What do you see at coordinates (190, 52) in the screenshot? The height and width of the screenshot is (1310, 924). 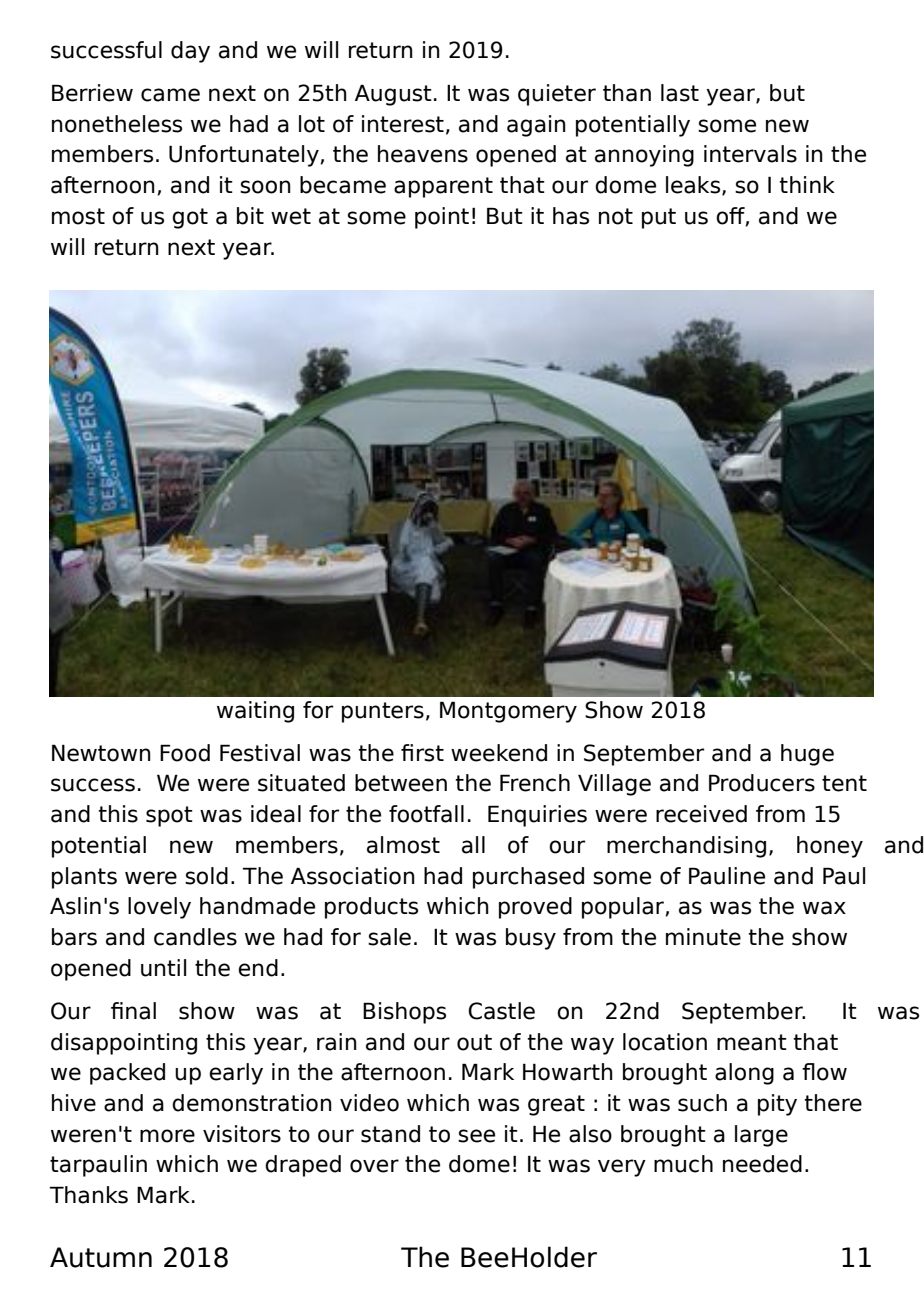 I see `day` at bounding box center [190, 52].
